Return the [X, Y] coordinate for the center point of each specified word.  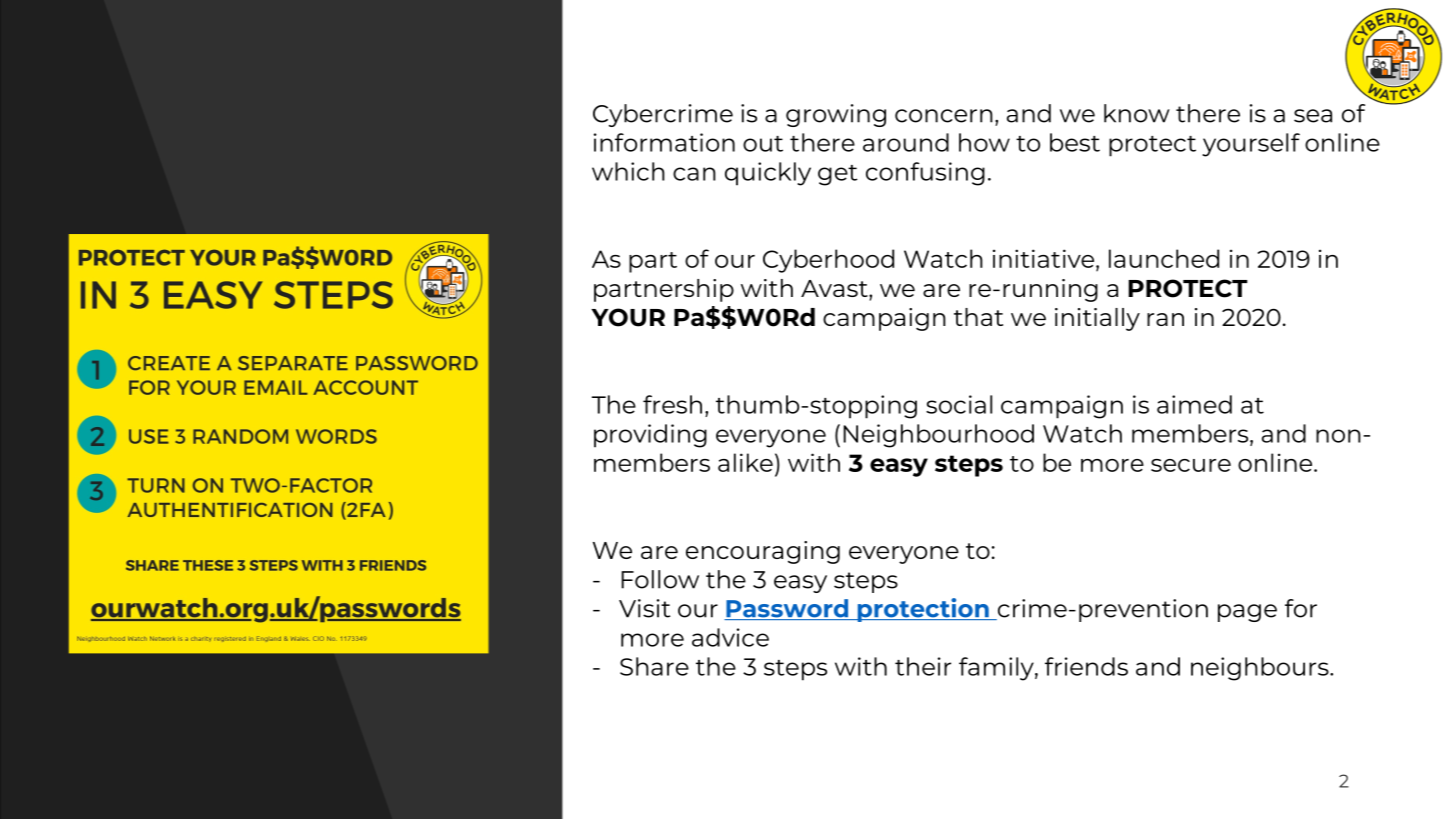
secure [1191, 465]
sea [1313, 116]
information [664, 142]
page [1247, 613]
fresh [672, 404]
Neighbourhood [938, 436]
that [978, 317]
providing [650, 436]
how [984, 142]
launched [1164, 258]
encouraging [763, 552]
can [694, 174]
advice [730, 637]
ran [1165, 319]
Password [787, 609]
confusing [925, 174]
